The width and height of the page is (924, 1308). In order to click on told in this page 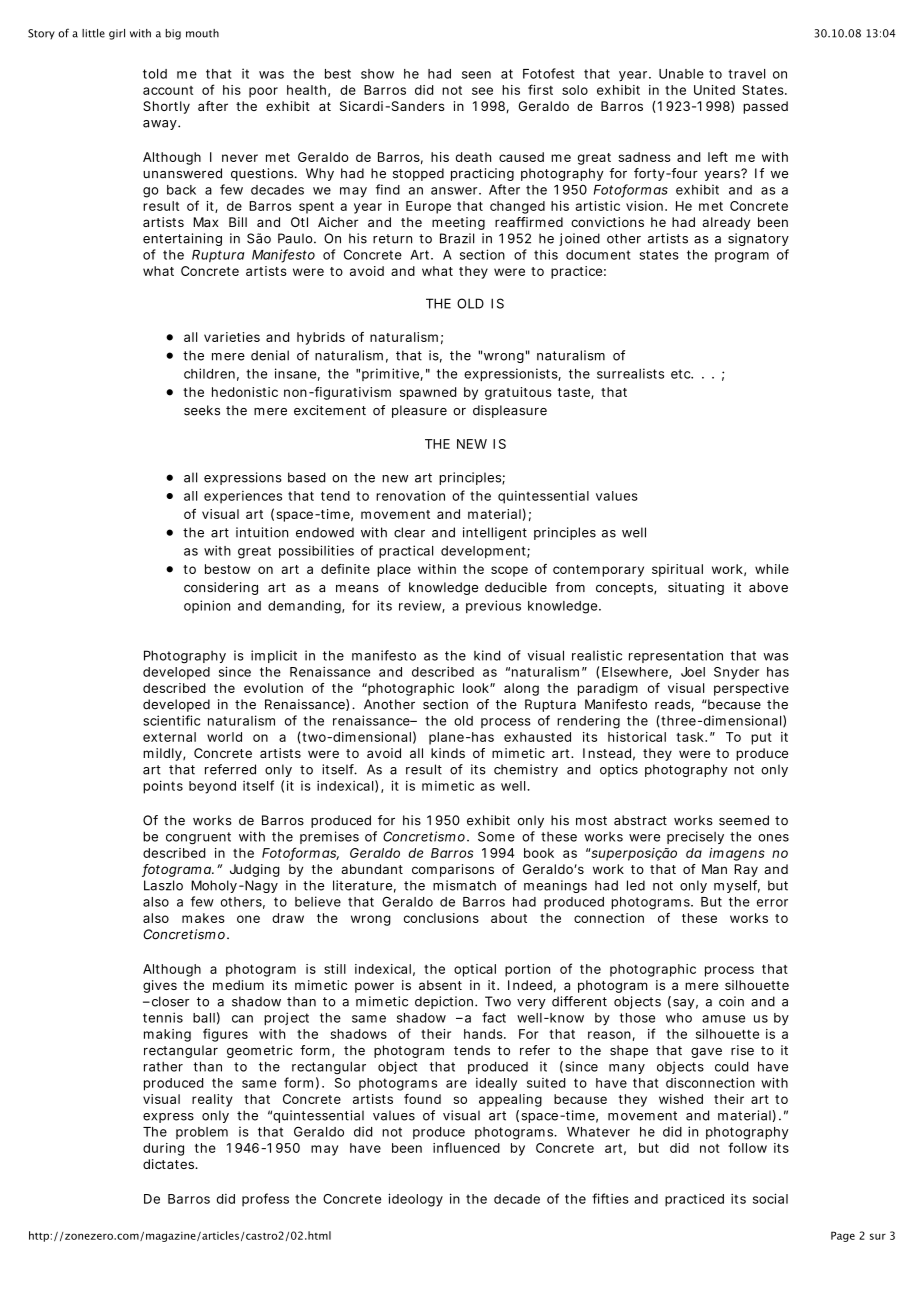, I will do `click(155, 74)`.
